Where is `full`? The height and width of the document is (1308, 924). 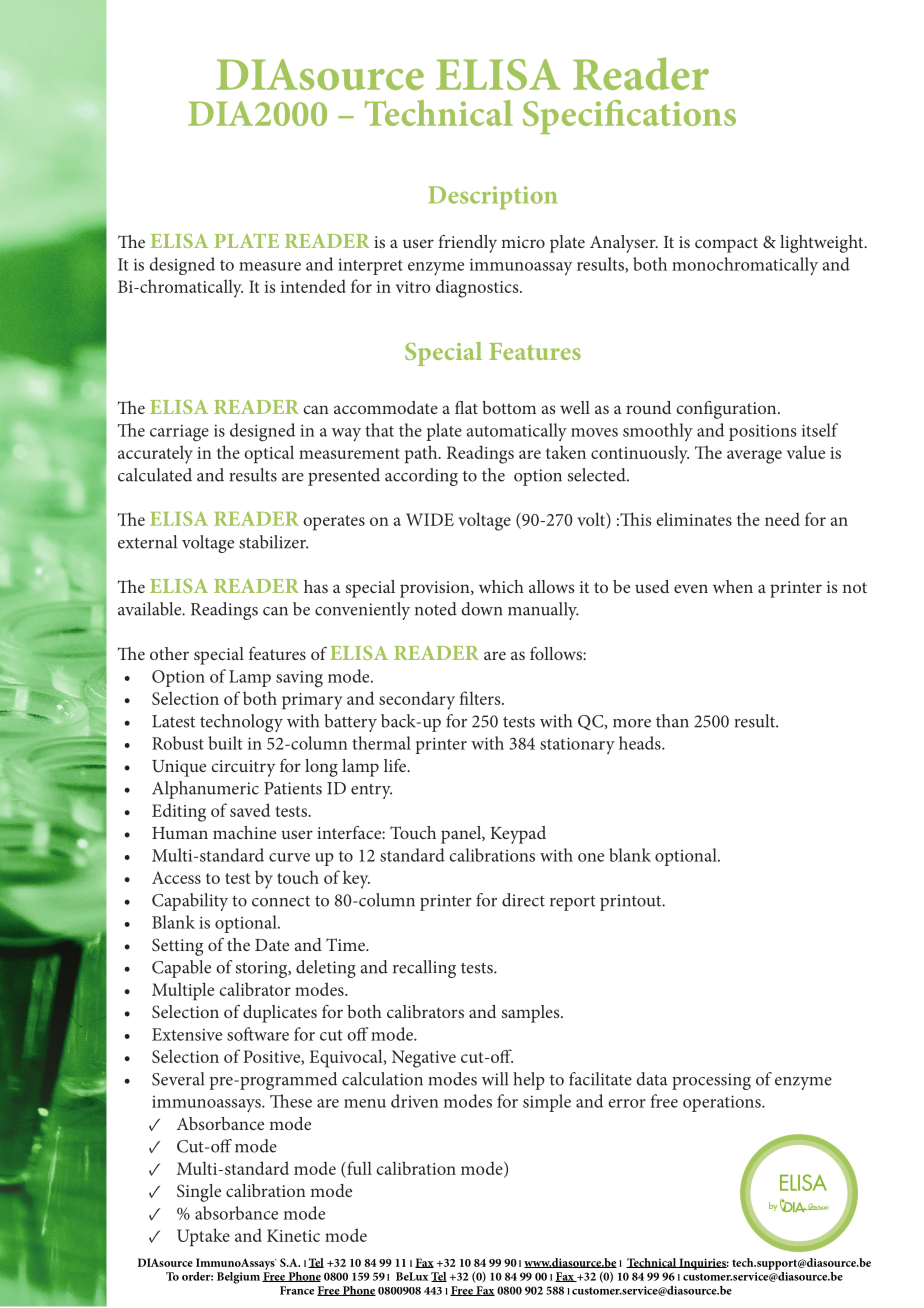 full is located at coordinates (358, 1168).
